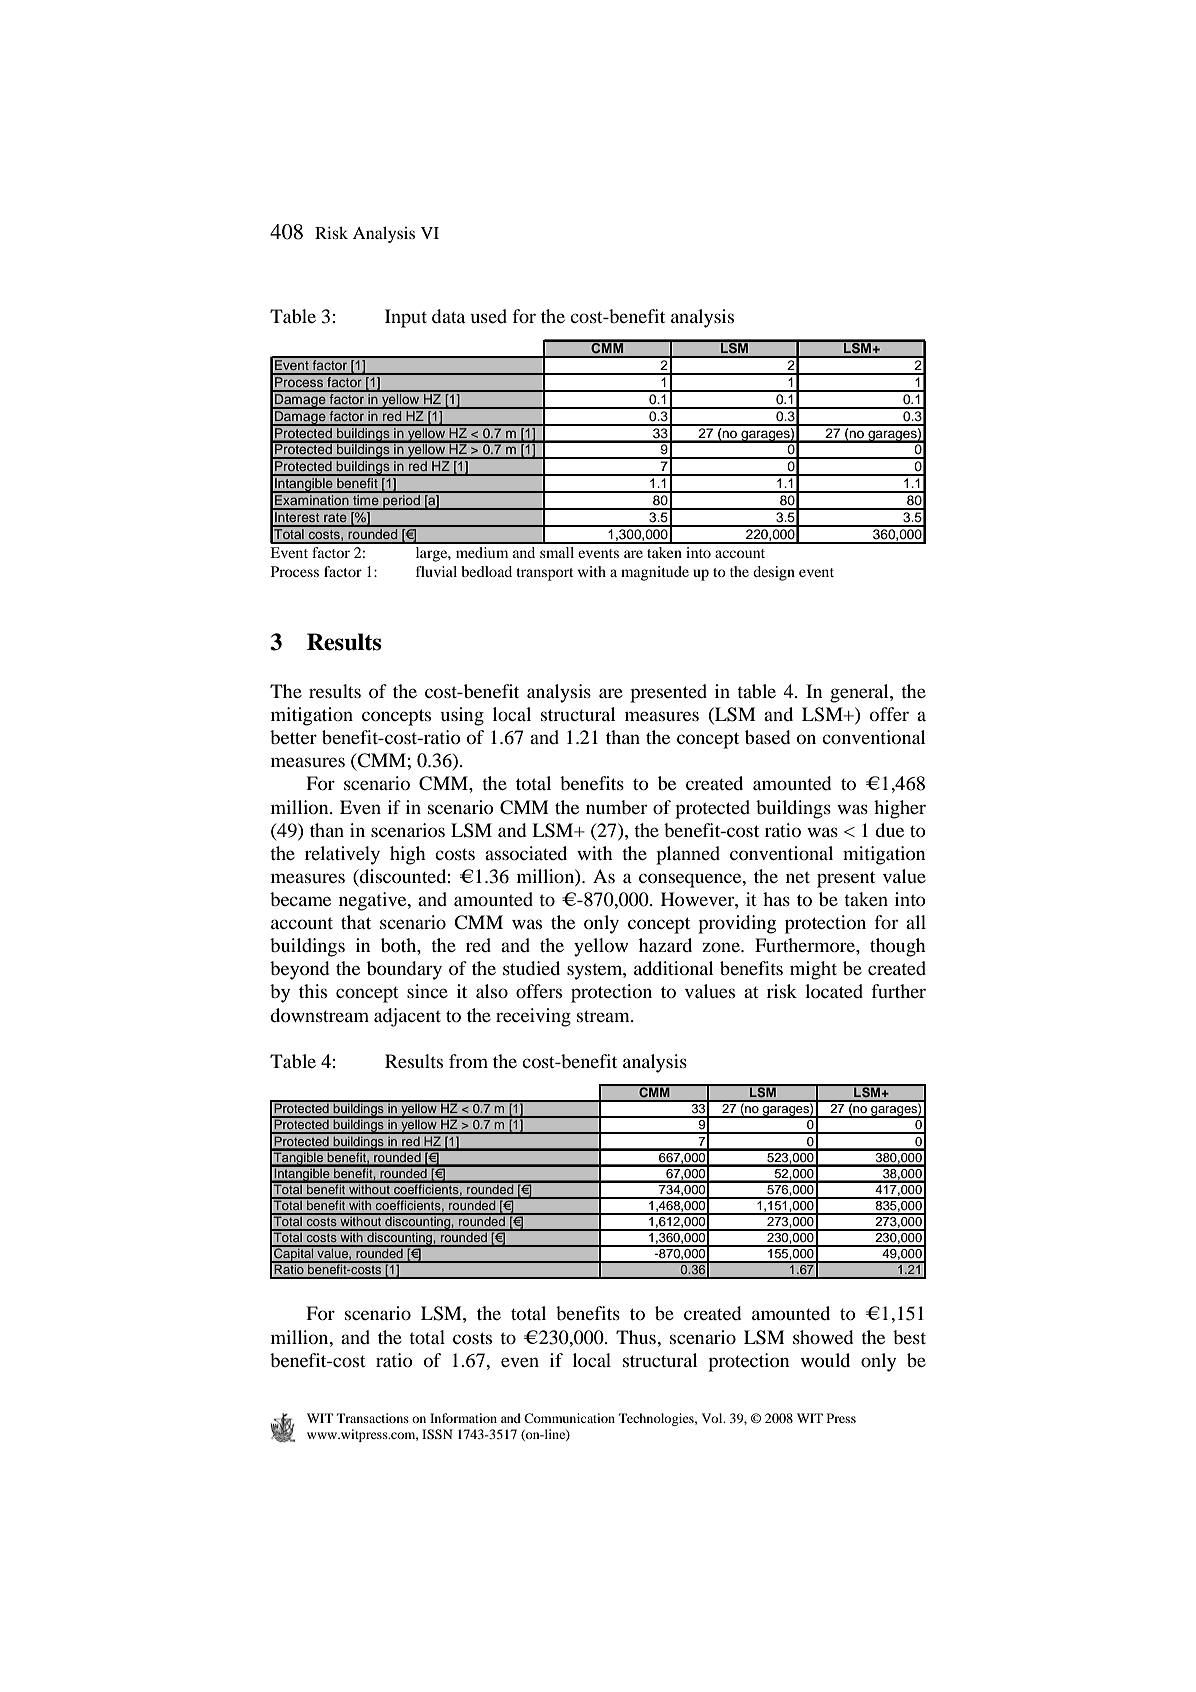 The height and width of the screenshot is (1692, 1196). What do you see at coordinates (774, 573) in the screenshot?
I see `design` at bounding box center [774, 573].
